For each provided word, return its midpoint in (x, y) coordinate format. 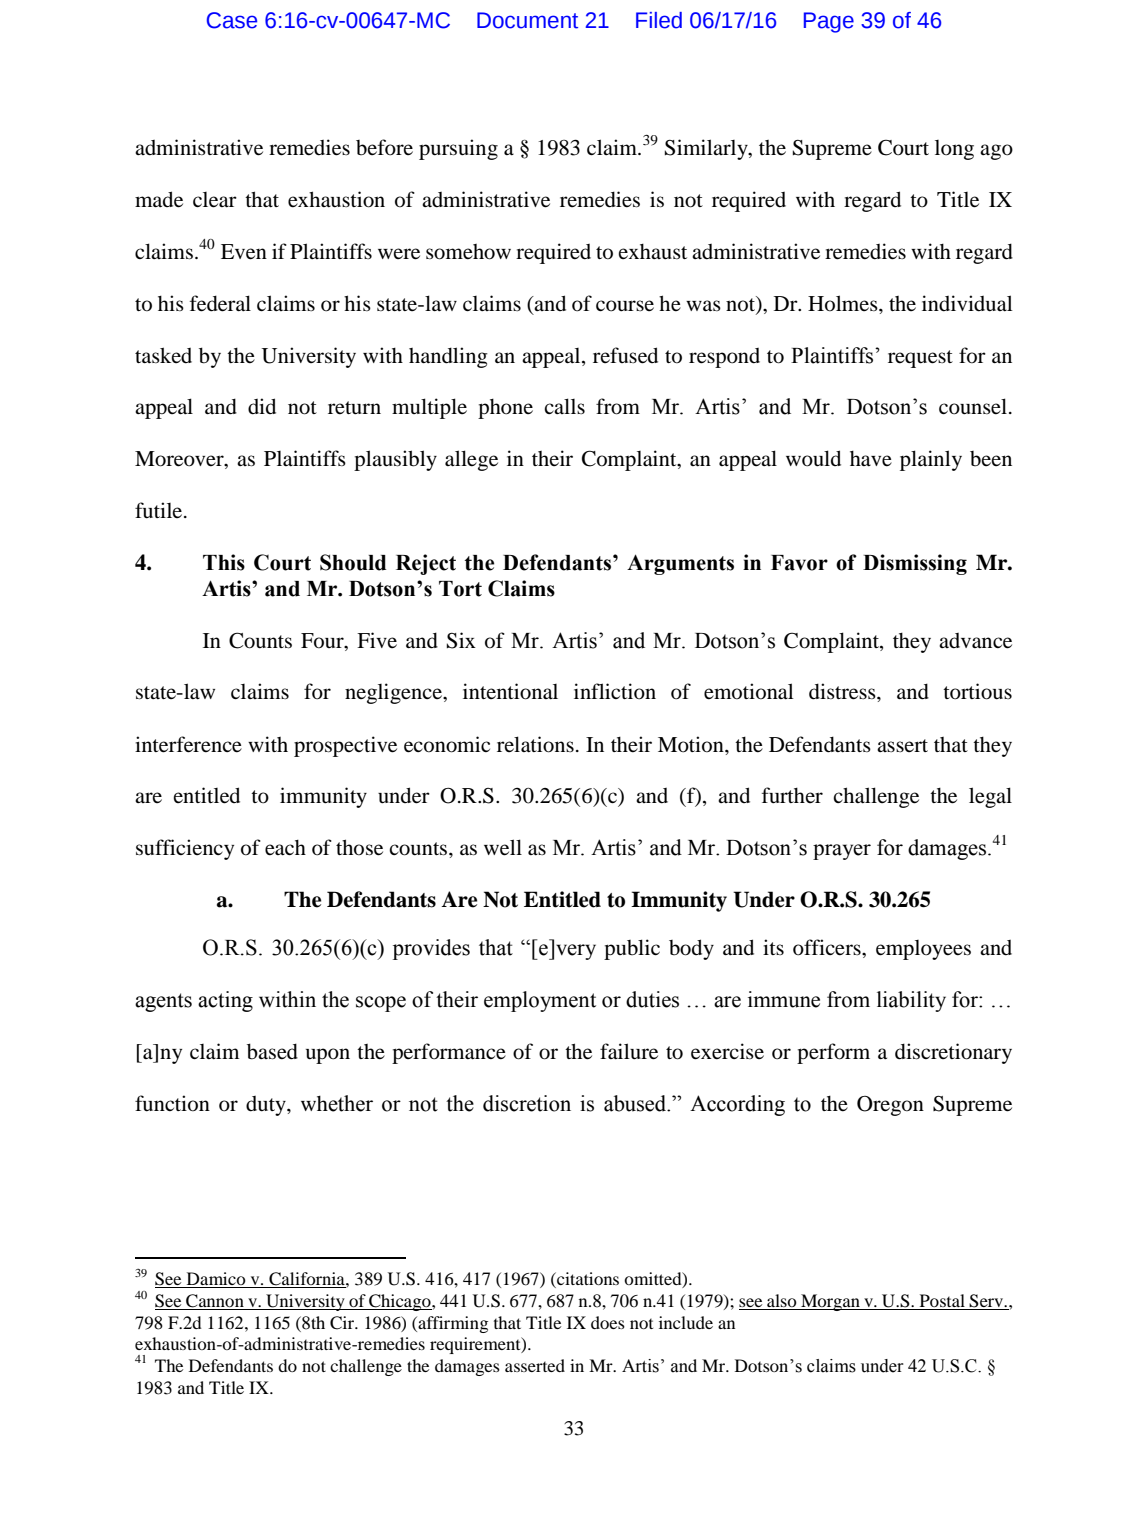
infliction (615, 691)
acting (225, 1001)
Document (527, 20)
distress (843, 691)
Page (829, 22)
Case (232, 20)
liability (911, 1001)
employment (540, 1001)
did (262, 406)
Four (323, 641)
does (608, 1322)
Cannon (215, 1302)
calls (564, 406)
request (920, 359)
